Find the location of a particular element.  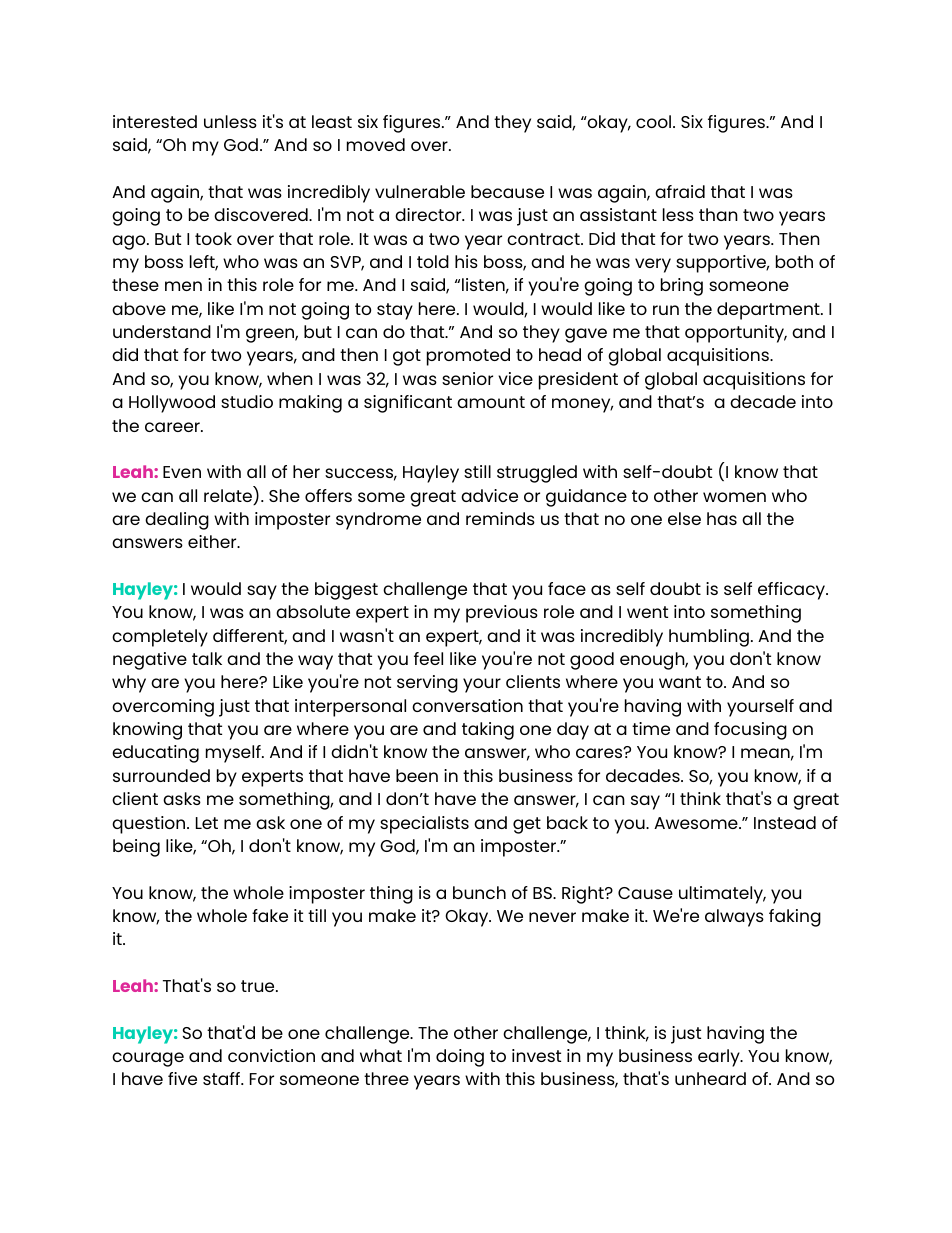

staff is located at coordinates (223, 1078).
